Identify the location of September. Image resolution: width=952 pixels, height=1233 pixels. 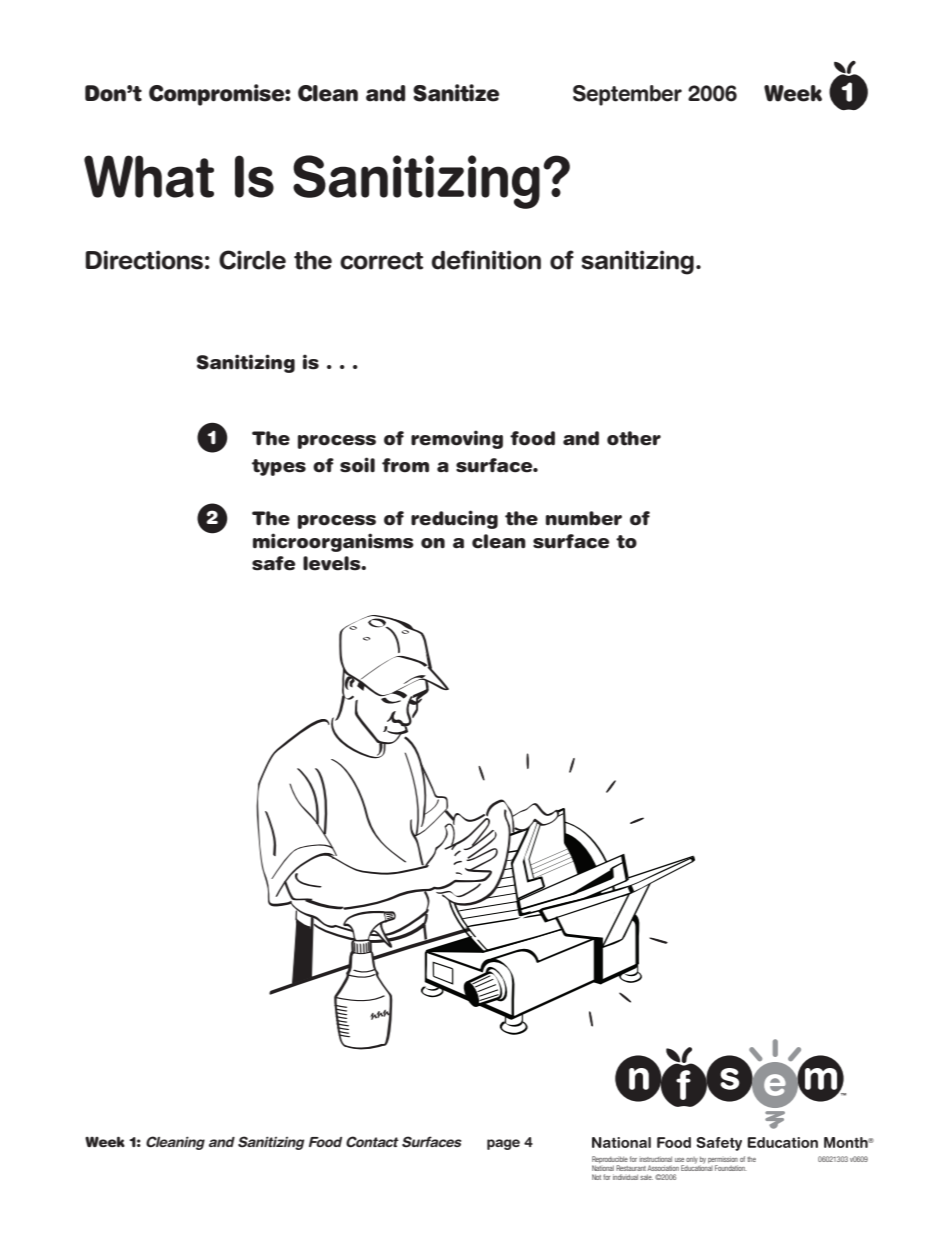
(627, 95).
